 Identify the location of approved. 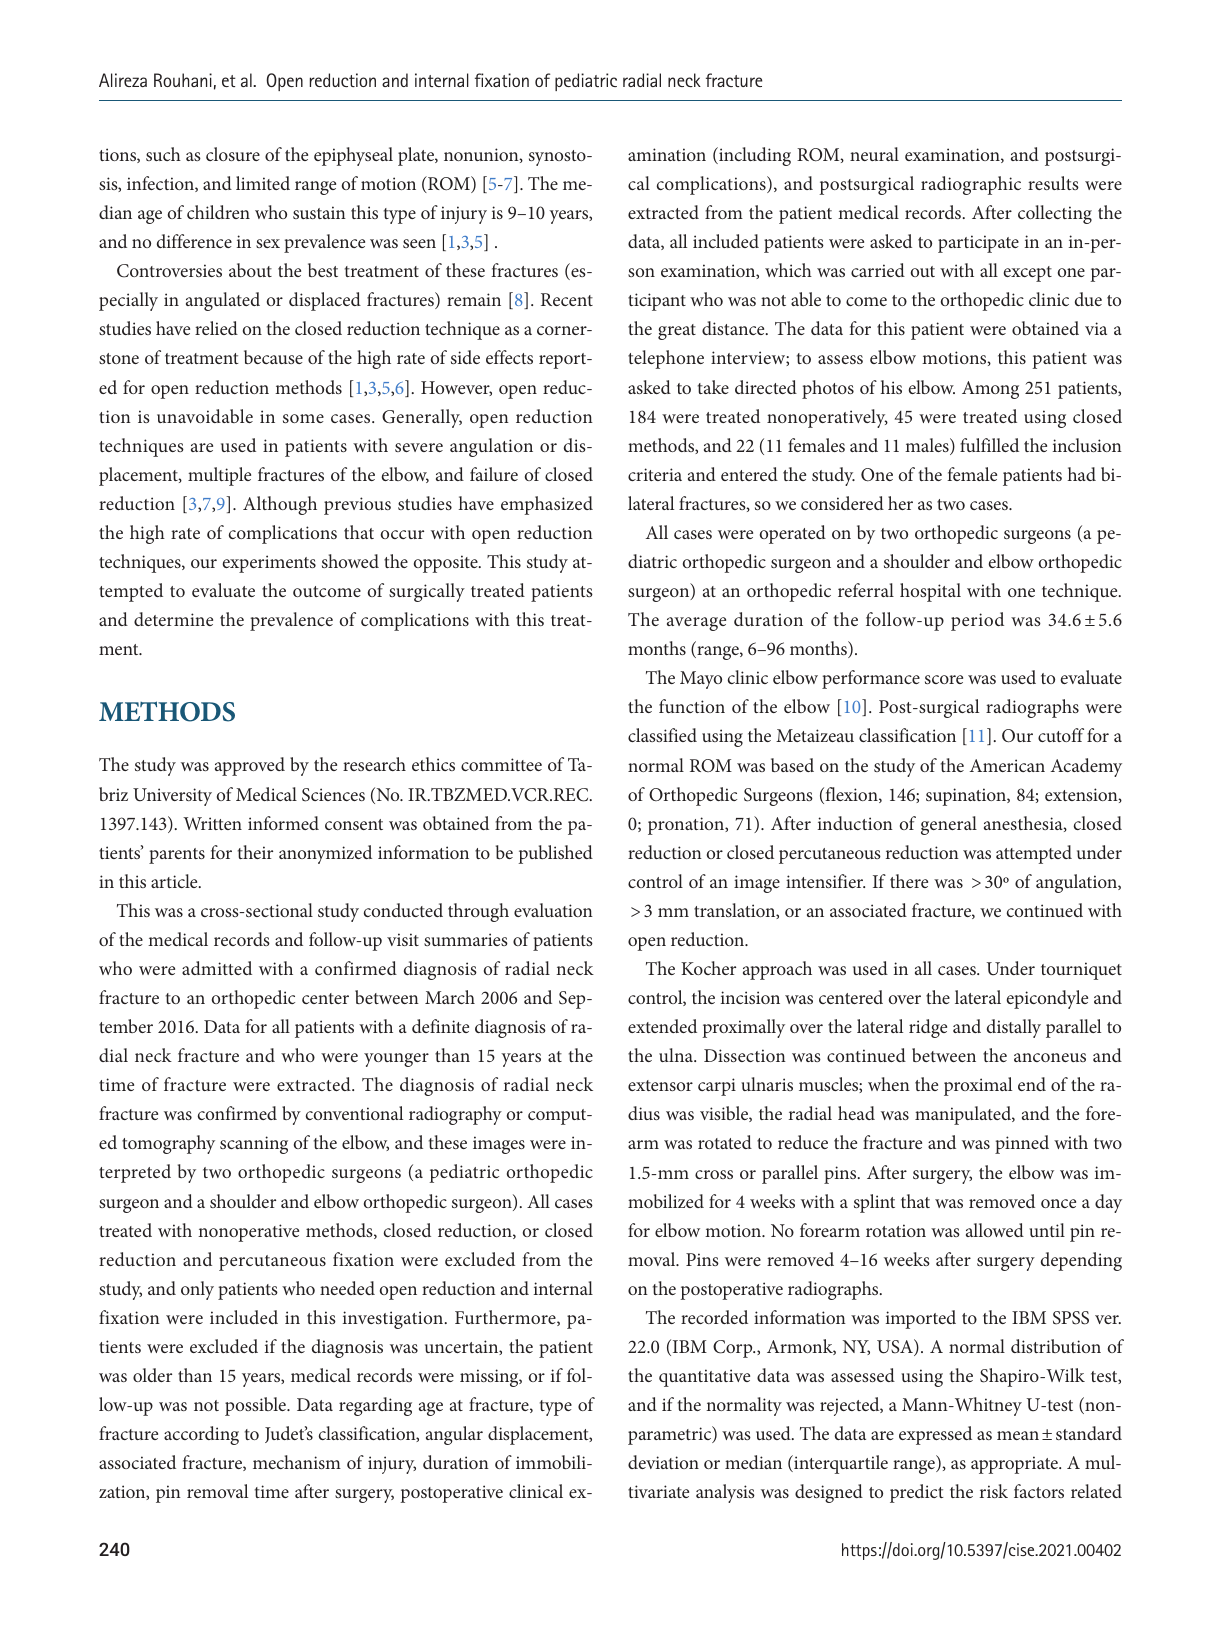
(250, 766).
